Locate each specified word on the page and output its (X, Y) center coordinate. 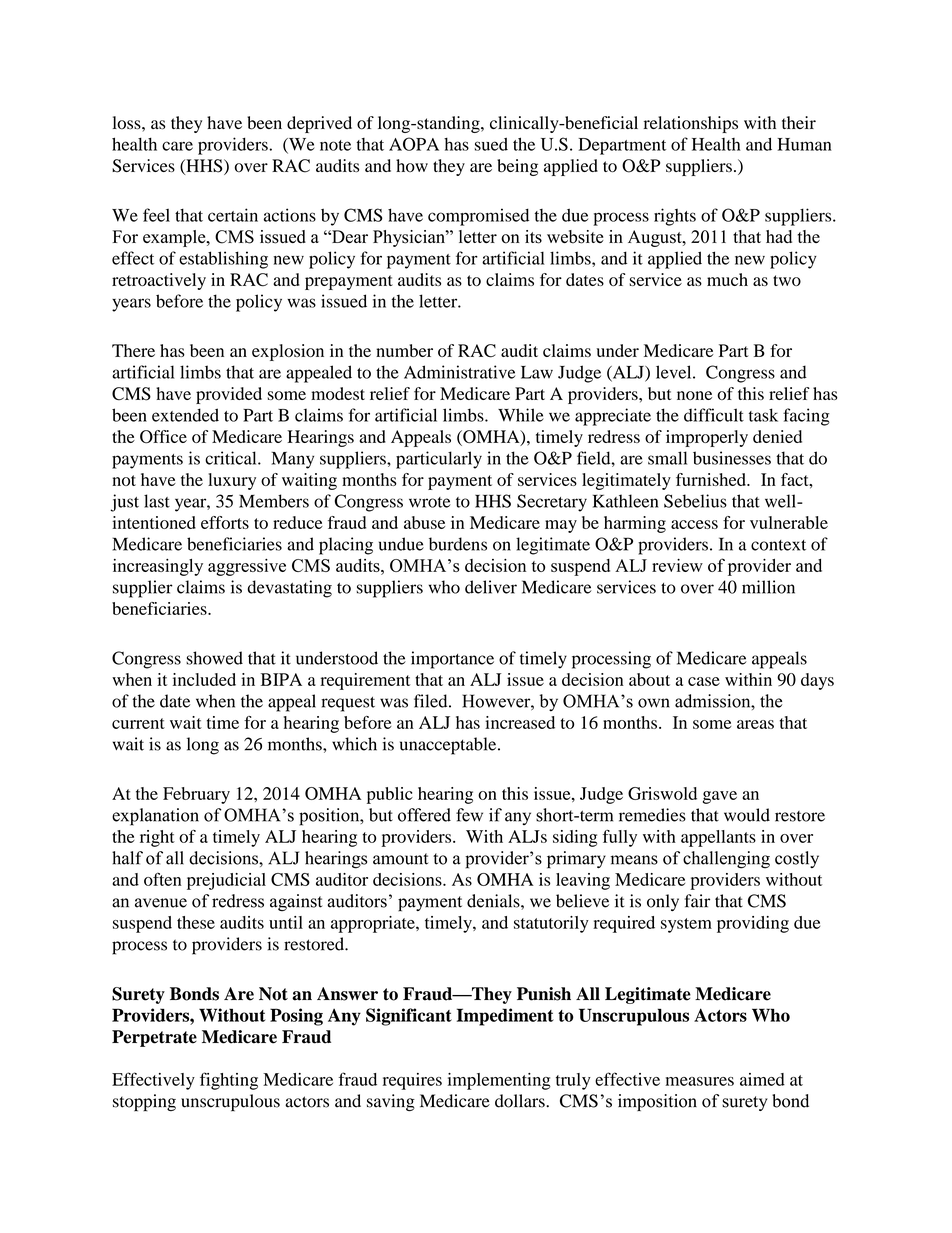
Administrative (460, 372)
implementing (499, 1081)
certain (233, 215)
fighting (229, 1081)
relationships (691, 124)
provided (229, 395)
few (469, 815)
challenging (726, 860)
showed (214, 658)
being (517, 167)
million (768, 587)
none (694, 395)
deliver (491, 587)
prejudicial (226, 881)
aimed (762, 1079)
